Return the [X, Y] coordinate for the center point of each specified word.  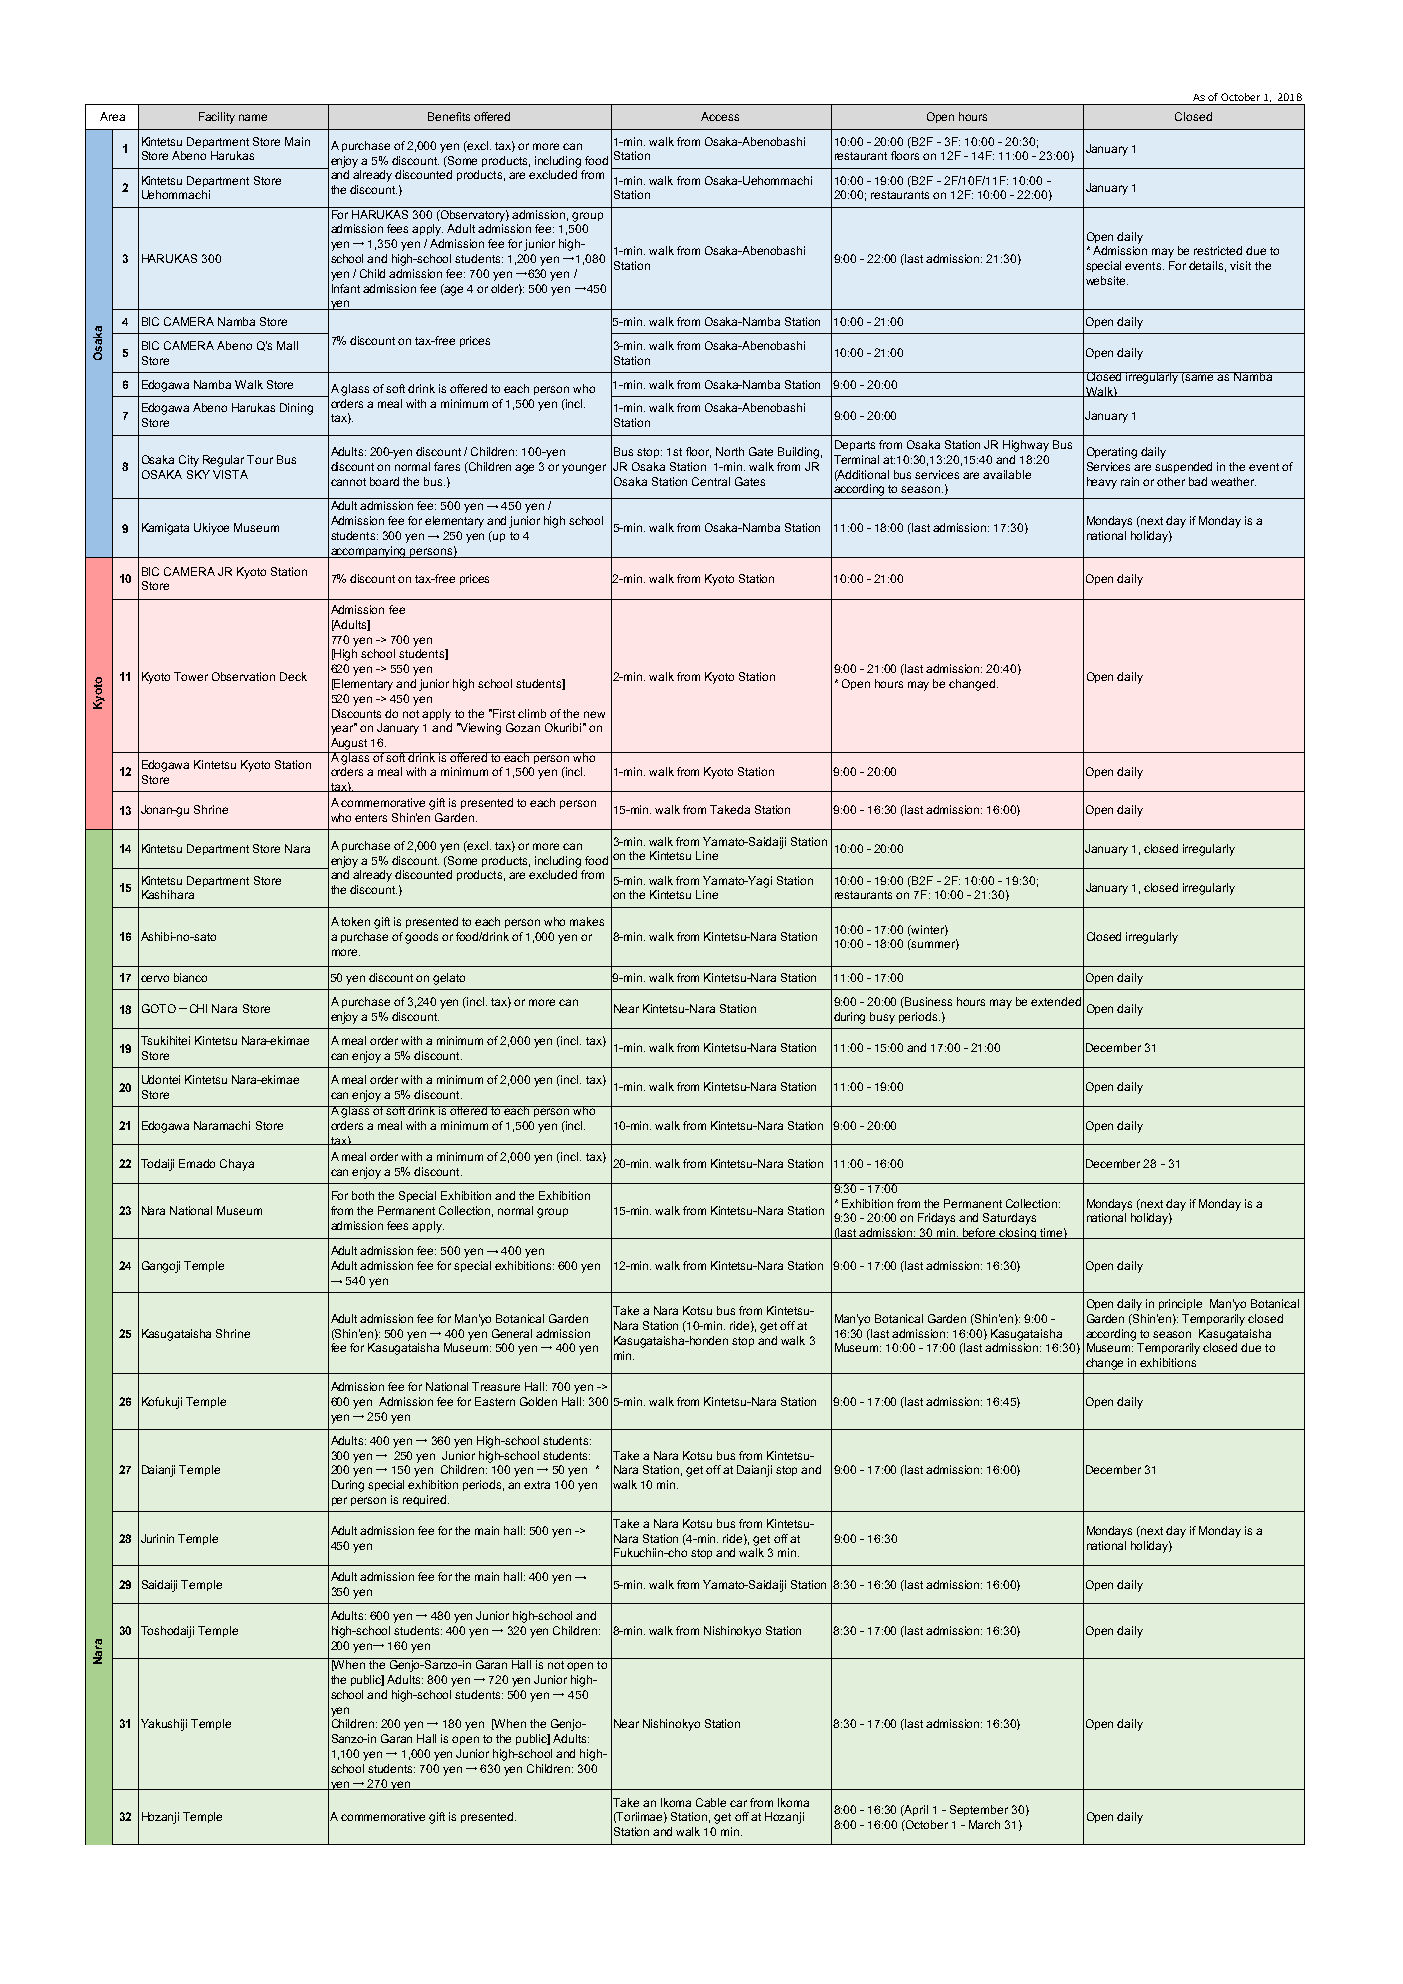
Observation [243, 676]
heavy [1102, 483]
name [253, 117]
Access [720, 116]
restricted [1218, 250]
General [512, 1333]
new [594, 714]
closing [1018, 1233]
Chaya [237, 1165]
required [424, 1500]
